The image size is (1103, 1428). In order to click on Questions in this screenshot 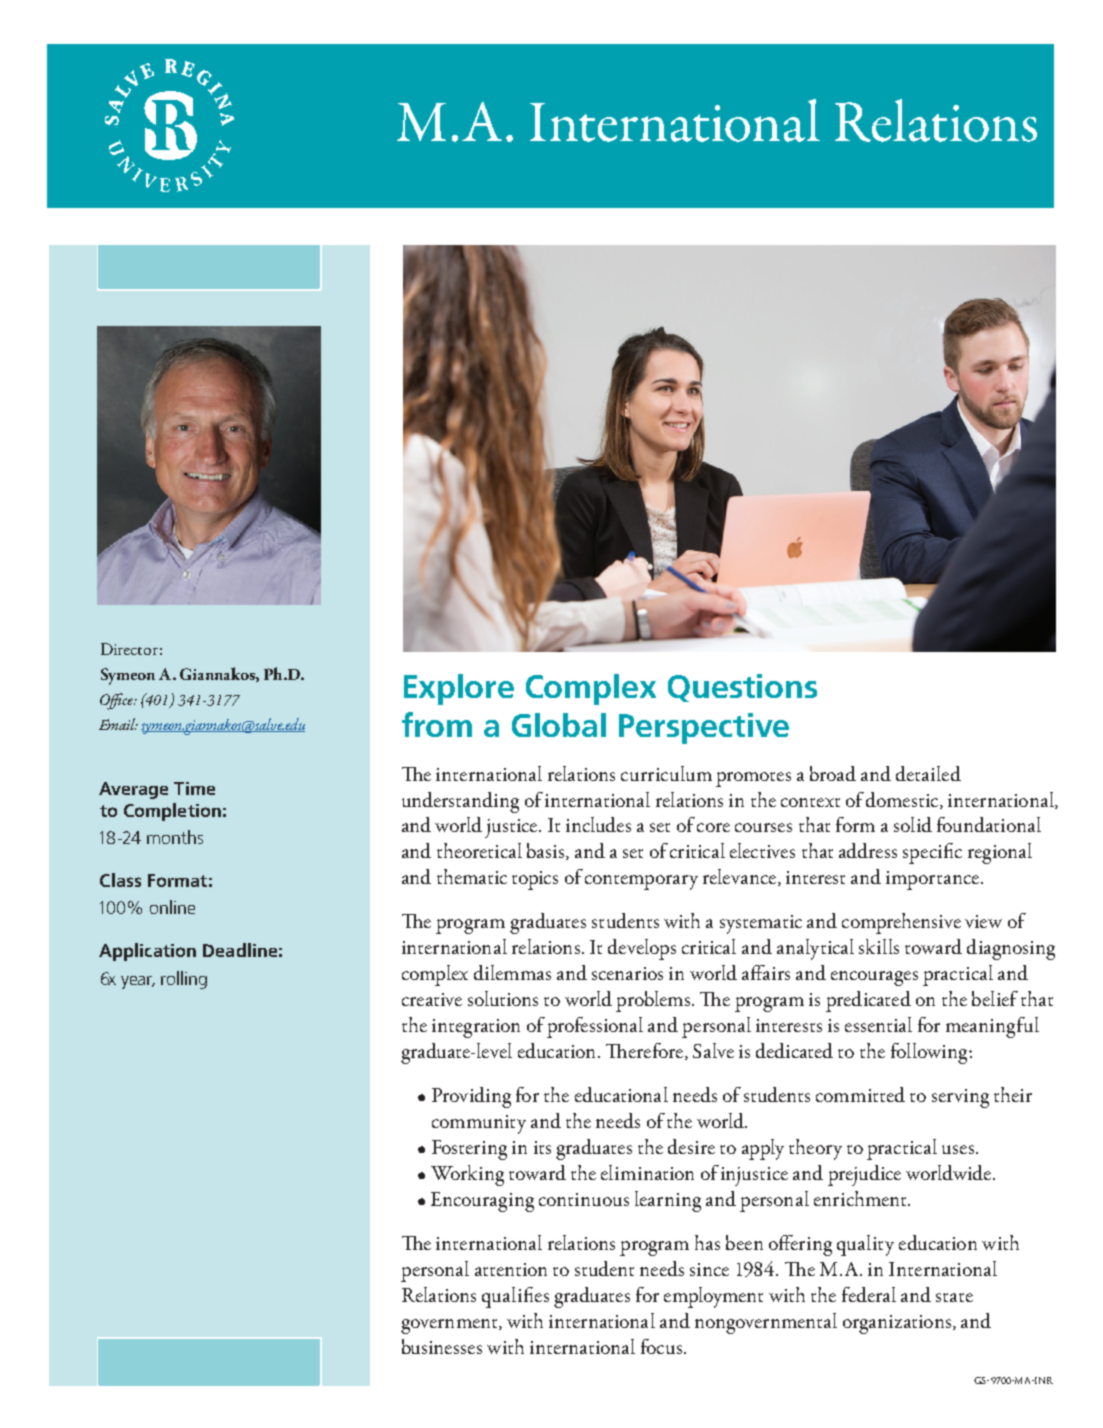, I will do `click(742, 688)`.
